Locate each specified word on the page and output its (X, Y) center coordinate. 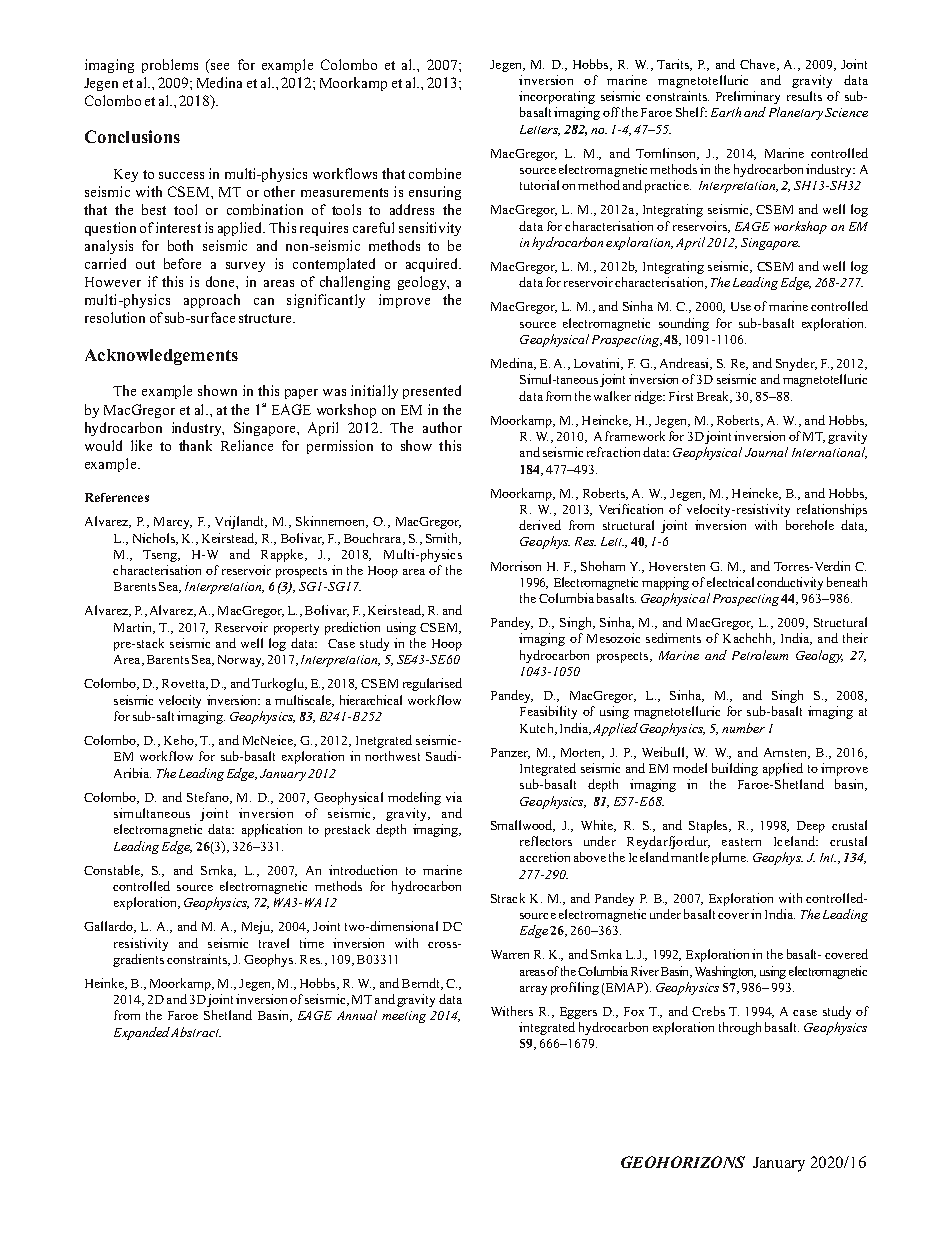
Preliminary (748, 97)
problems (170, 66)
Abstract (196, 1032)
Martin (134, 628)
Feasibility (548, 712)
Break (714, 397)
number (743, 728)
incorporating (557, 97)
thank (195, 445)
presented (432, 392)
